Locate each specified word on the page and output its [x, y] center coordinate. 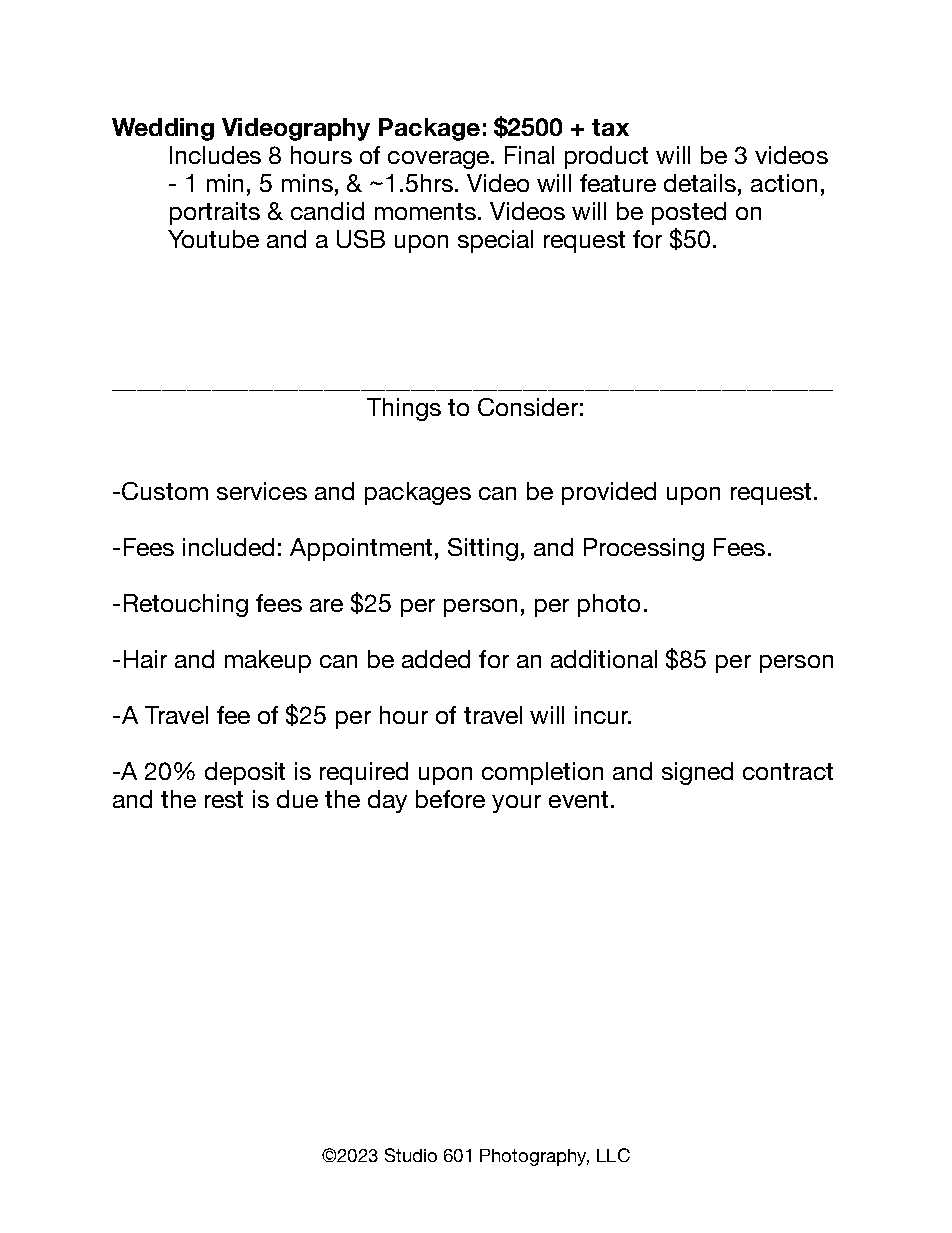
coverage [440, 160]
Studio [411, 1155]
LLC [613, 1155]
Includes [215, 155]
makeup [268, 661]
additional [604, 659]
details [700, 183]
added [436, 659]
